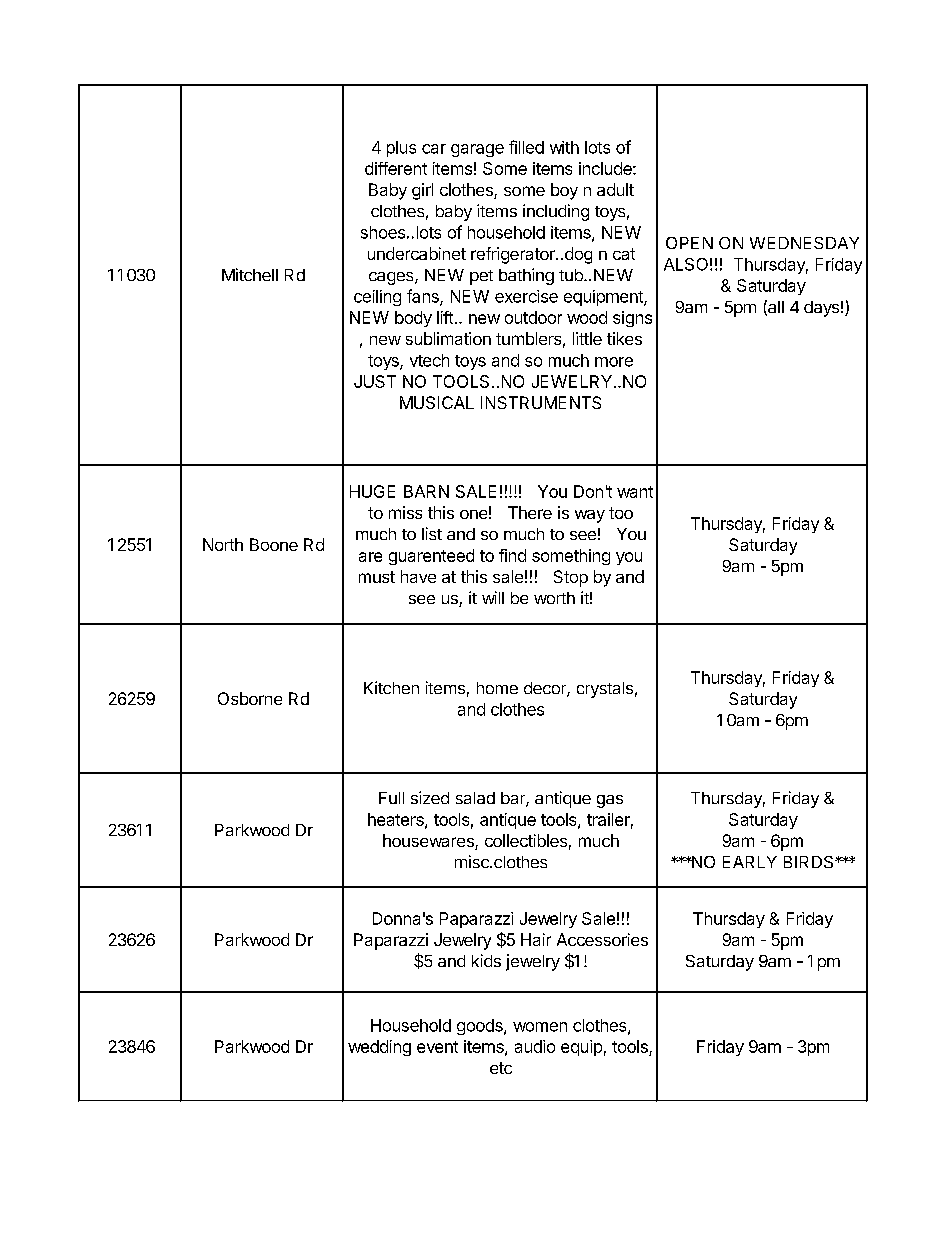  I want to click on Osborne, so click(250, 698).
